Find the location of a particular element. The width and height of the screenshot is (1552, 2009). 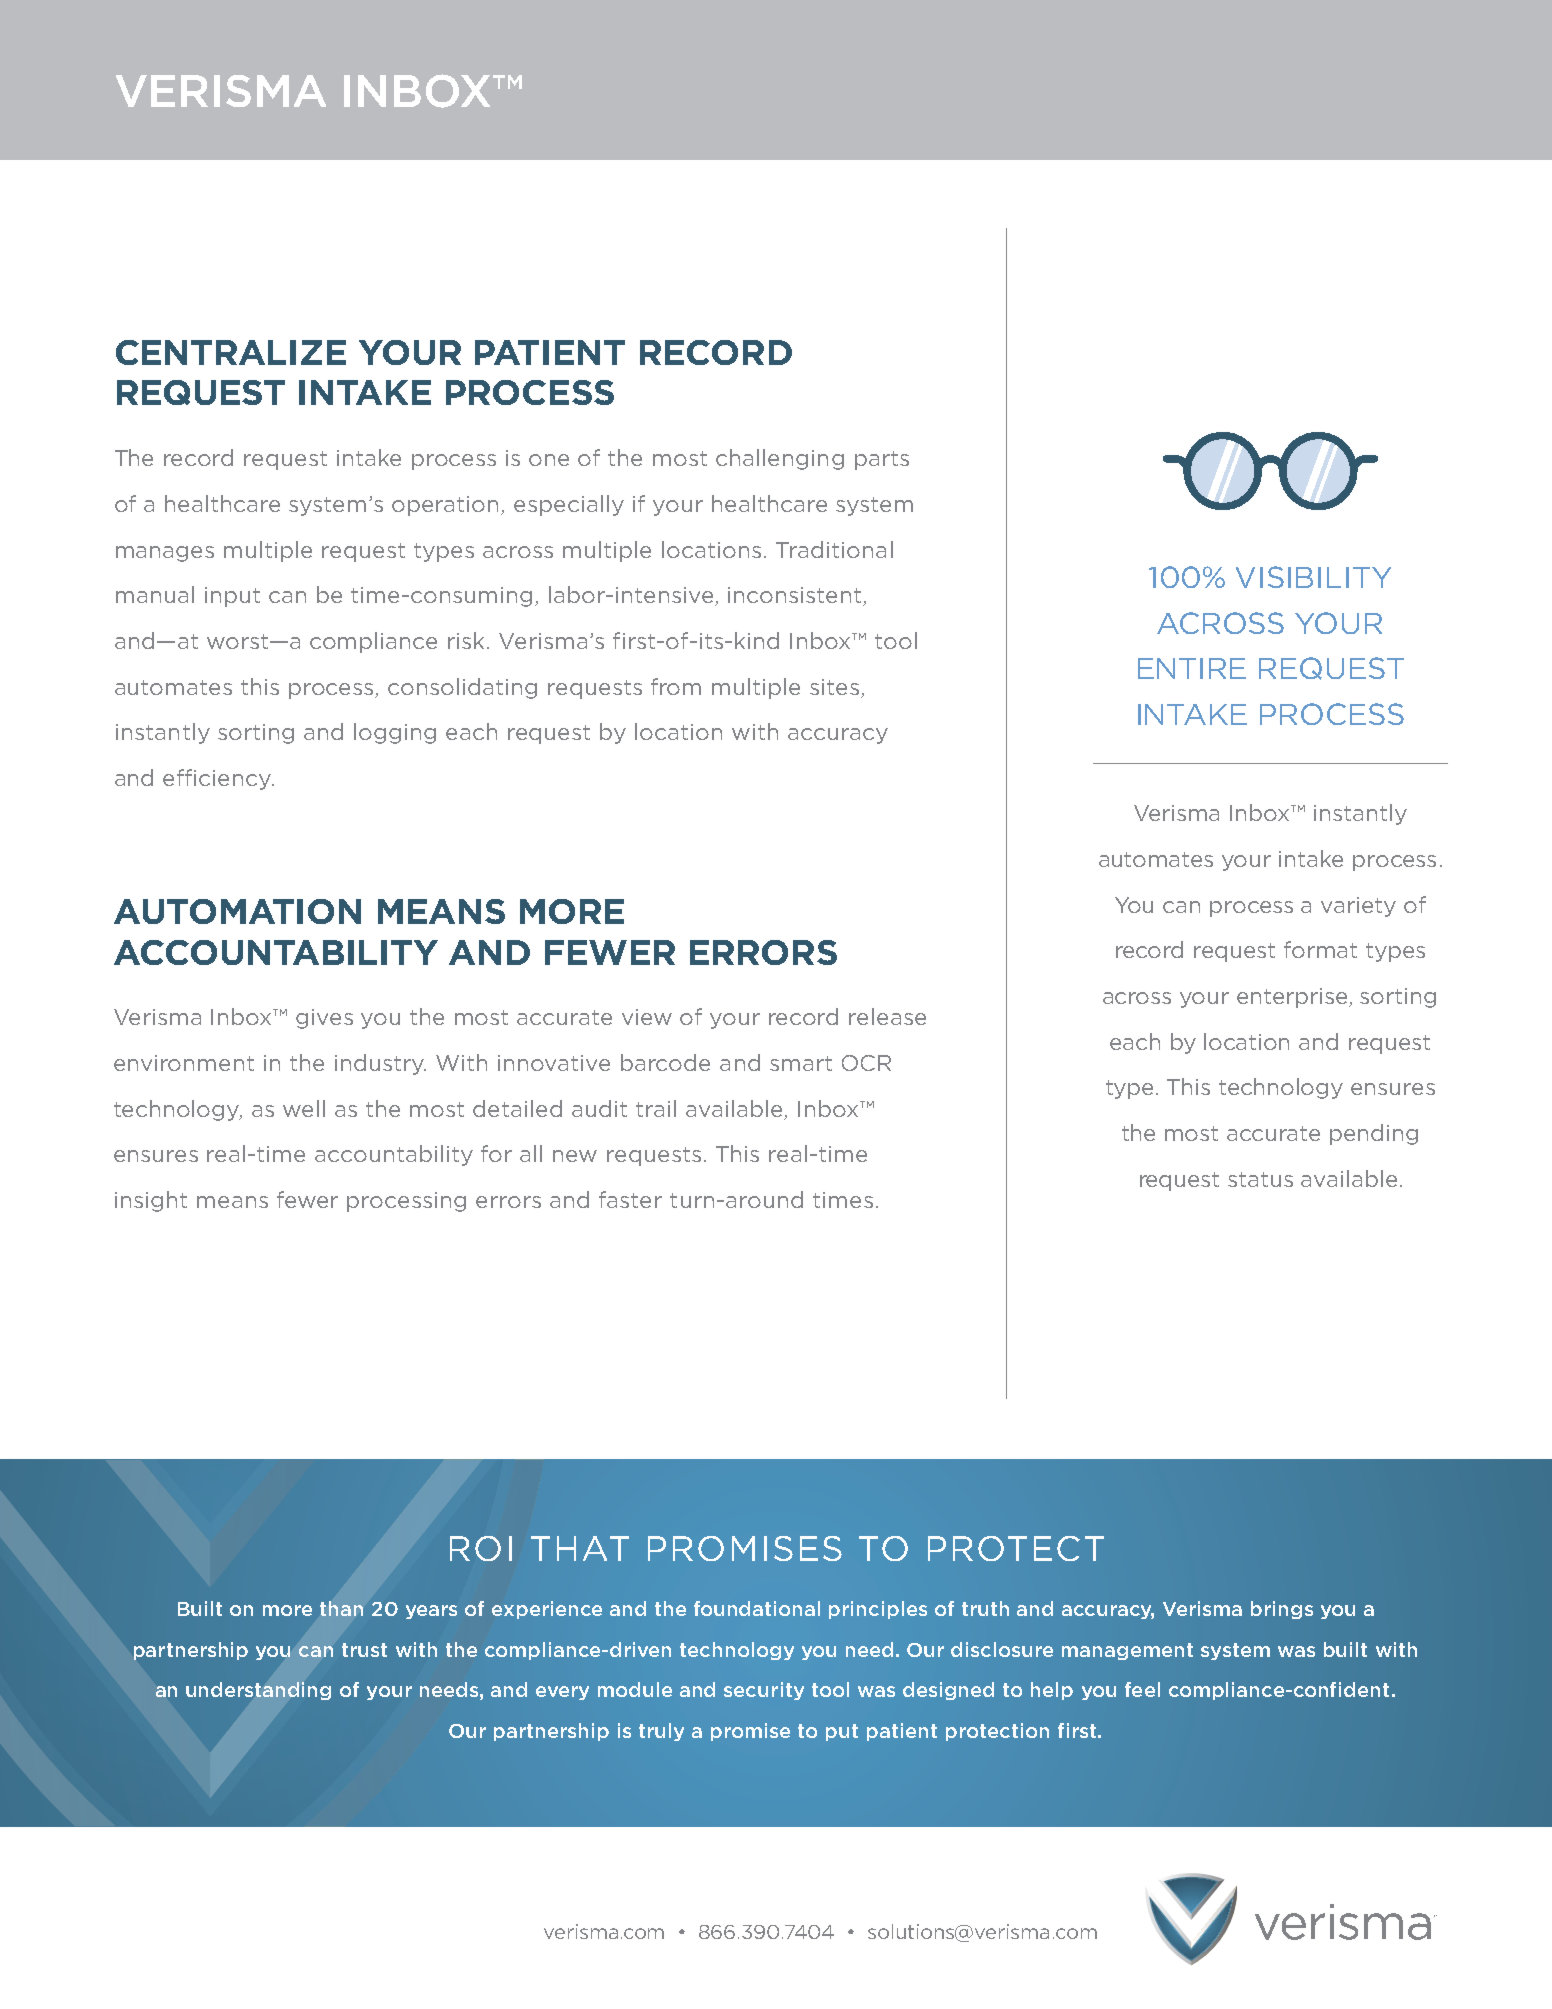

security is located at coordinates (764, 1691).
